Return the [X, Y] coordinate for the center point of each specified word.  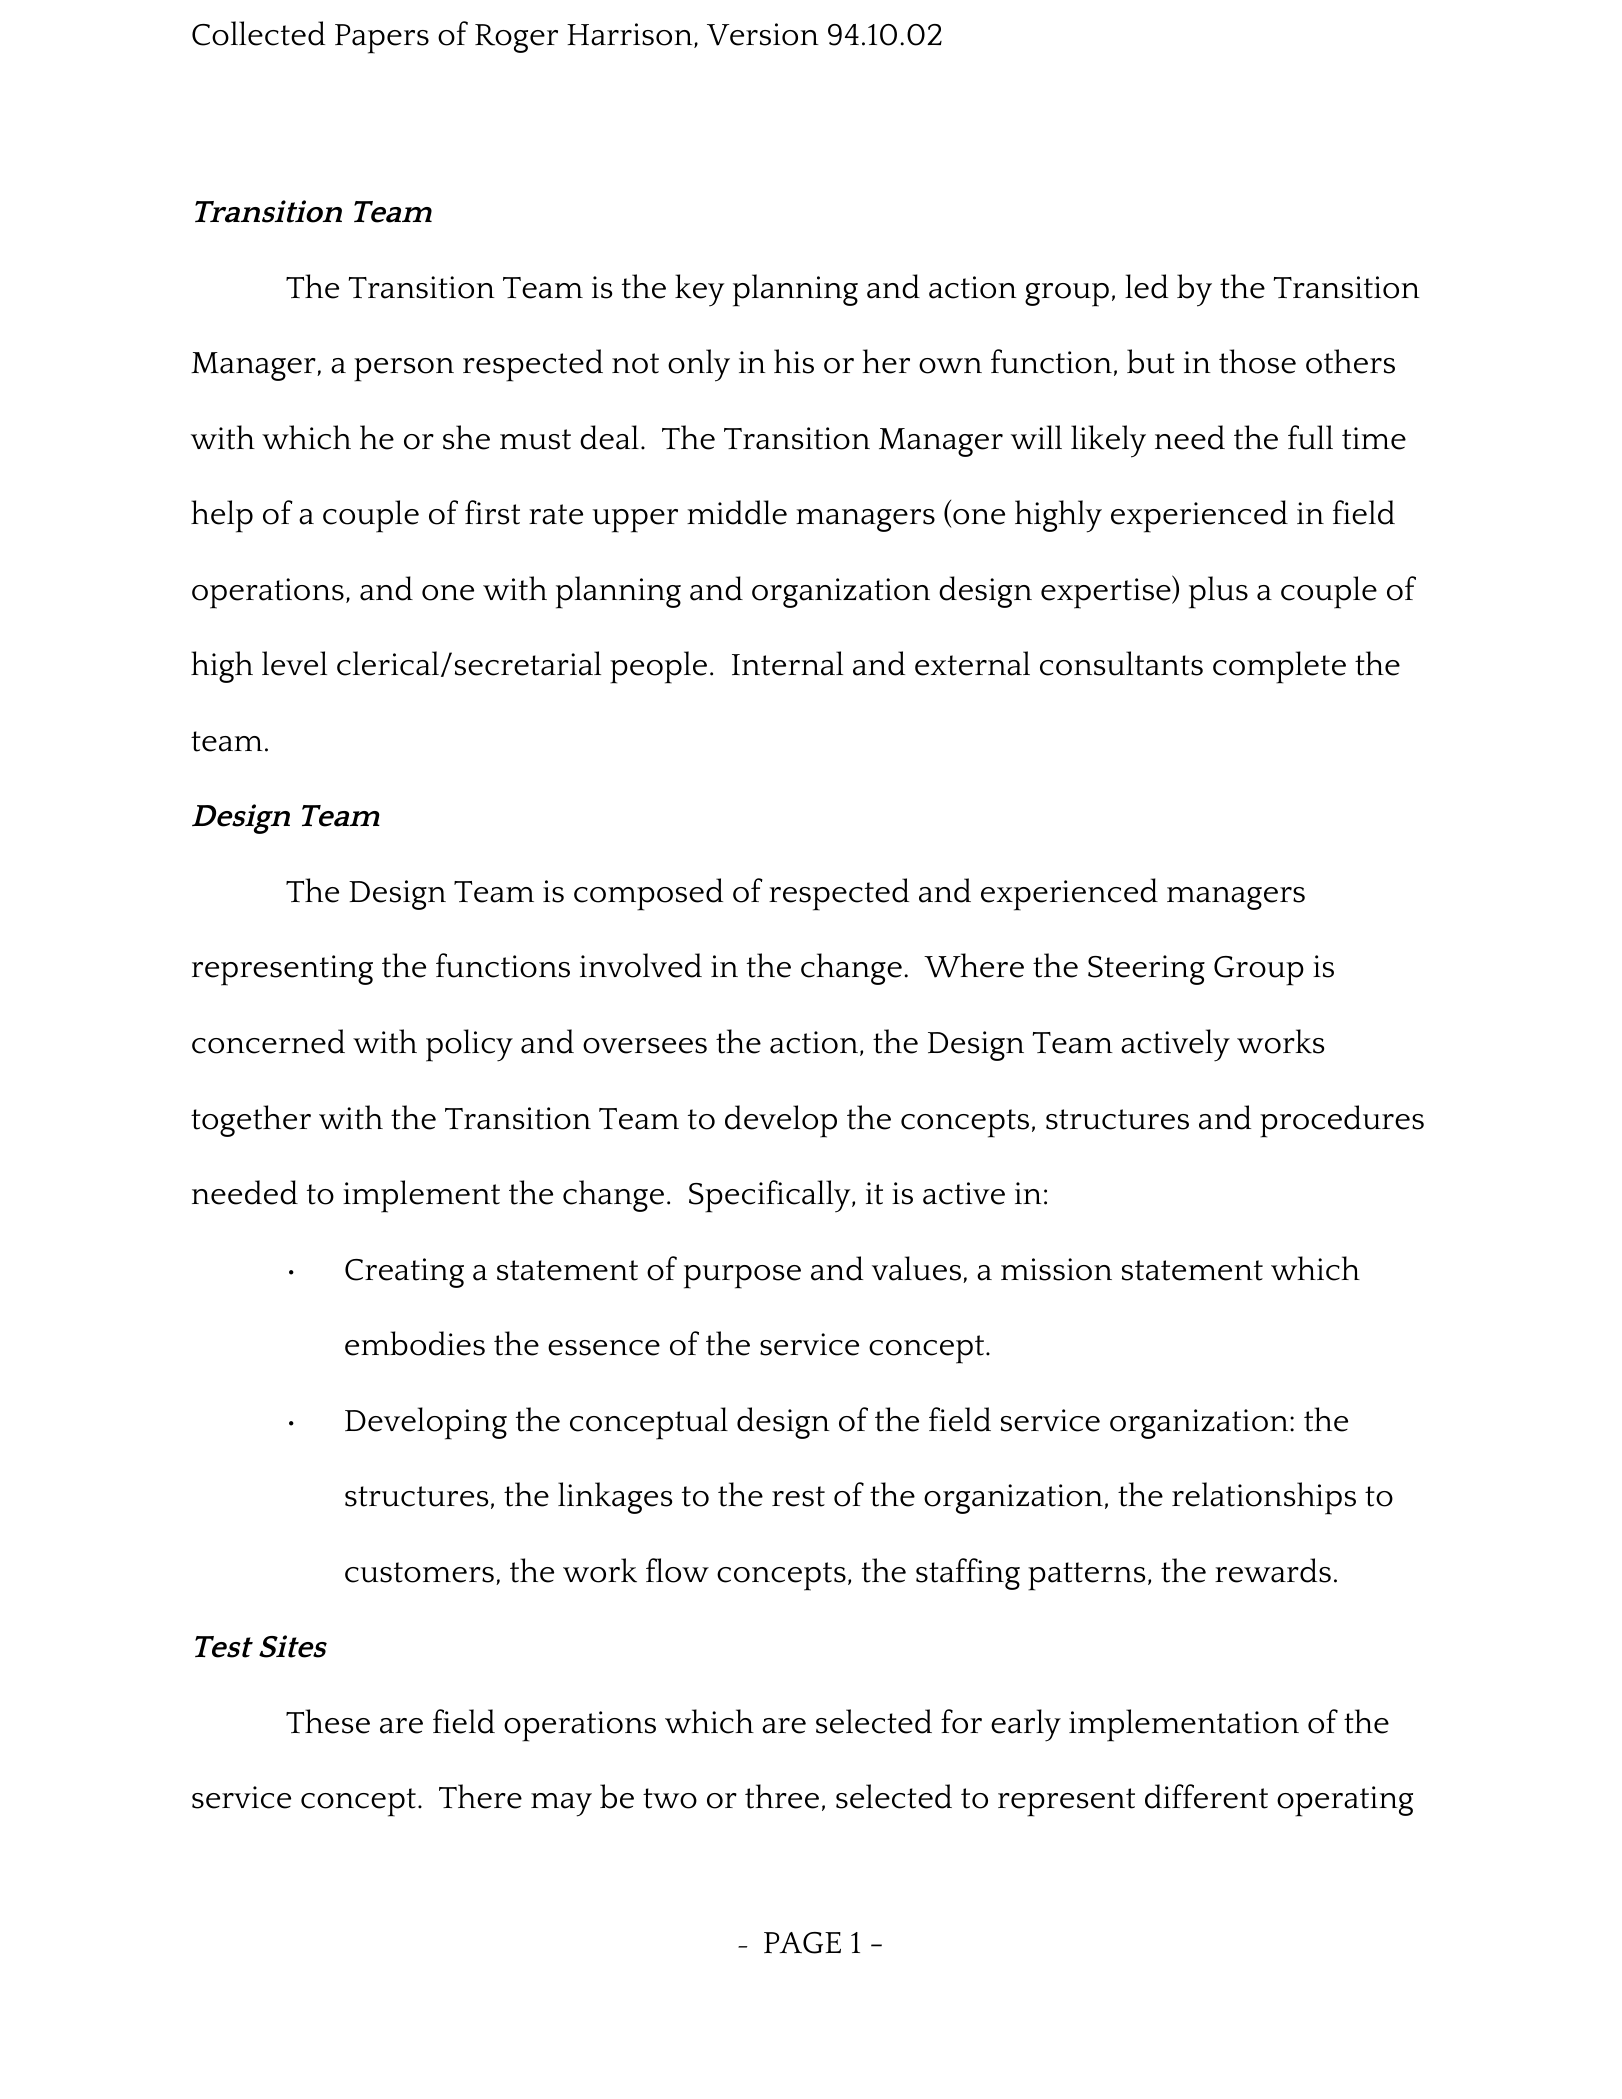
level [294, 663]
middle [737, 512]
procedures [1342, 1121]
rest [798, 1496]
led [1146, 286]
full [1310, 437]
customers [419, 1572]
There [480, 1796]
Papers [382, 39]
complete [1279, 667]
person [404, 370]
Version [763, 34]
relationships [1264, 1498]
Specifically [771, 1196]
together [251, 1121]
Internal [787, 663]
